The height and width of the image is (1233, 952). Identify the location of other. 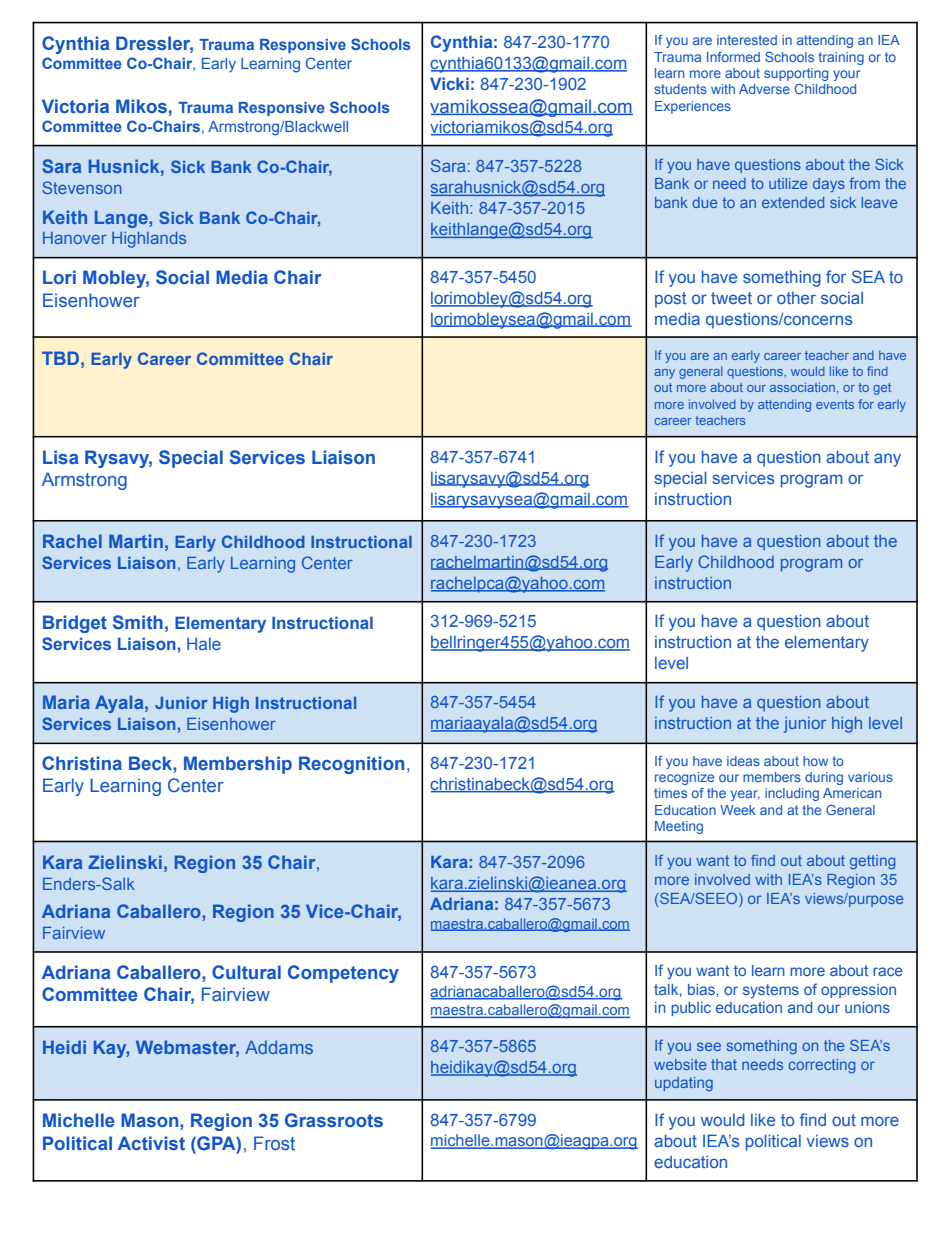
(796, 298).
